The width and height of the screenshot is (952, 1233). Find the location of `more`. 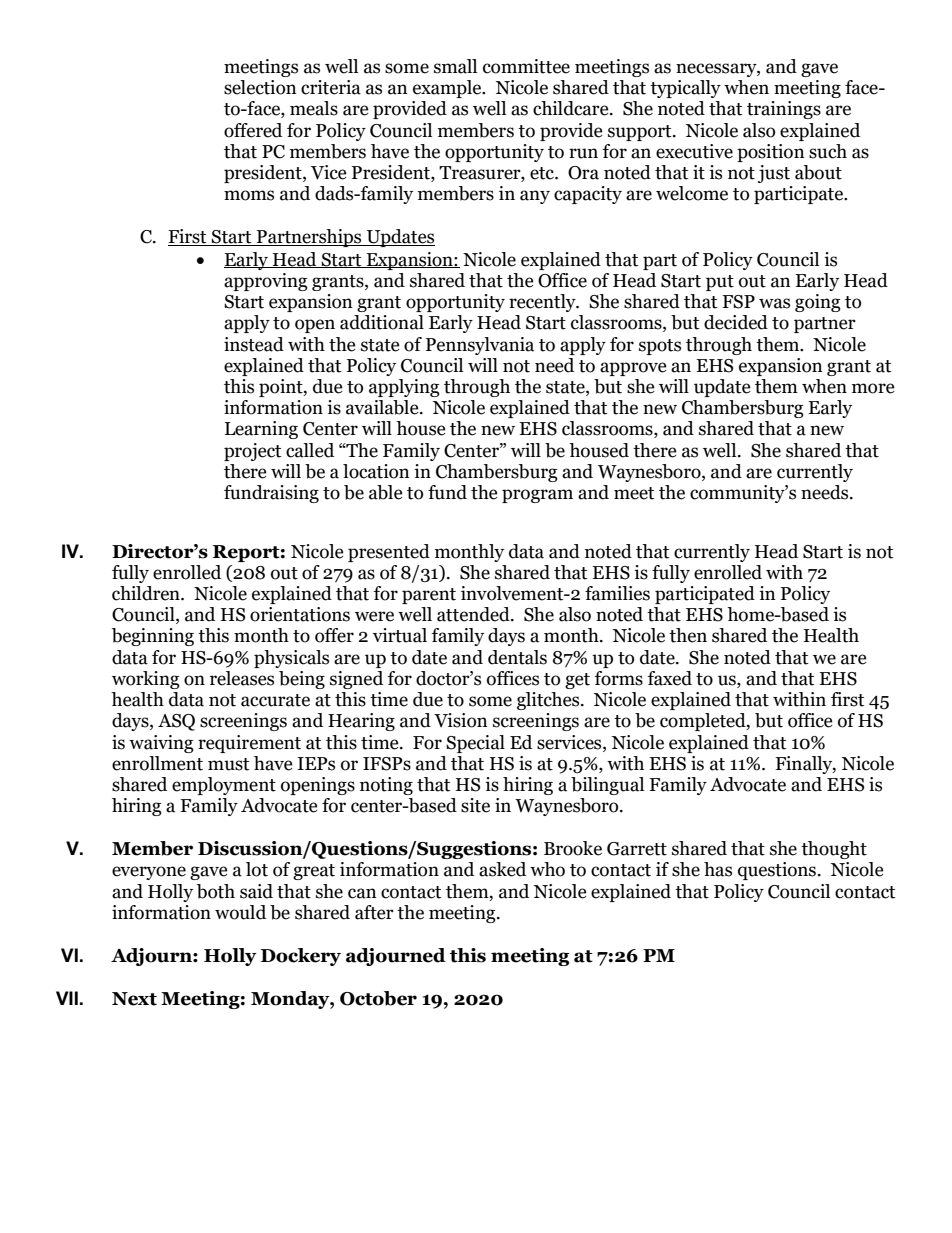

more is located at coordinates (873, 388).
